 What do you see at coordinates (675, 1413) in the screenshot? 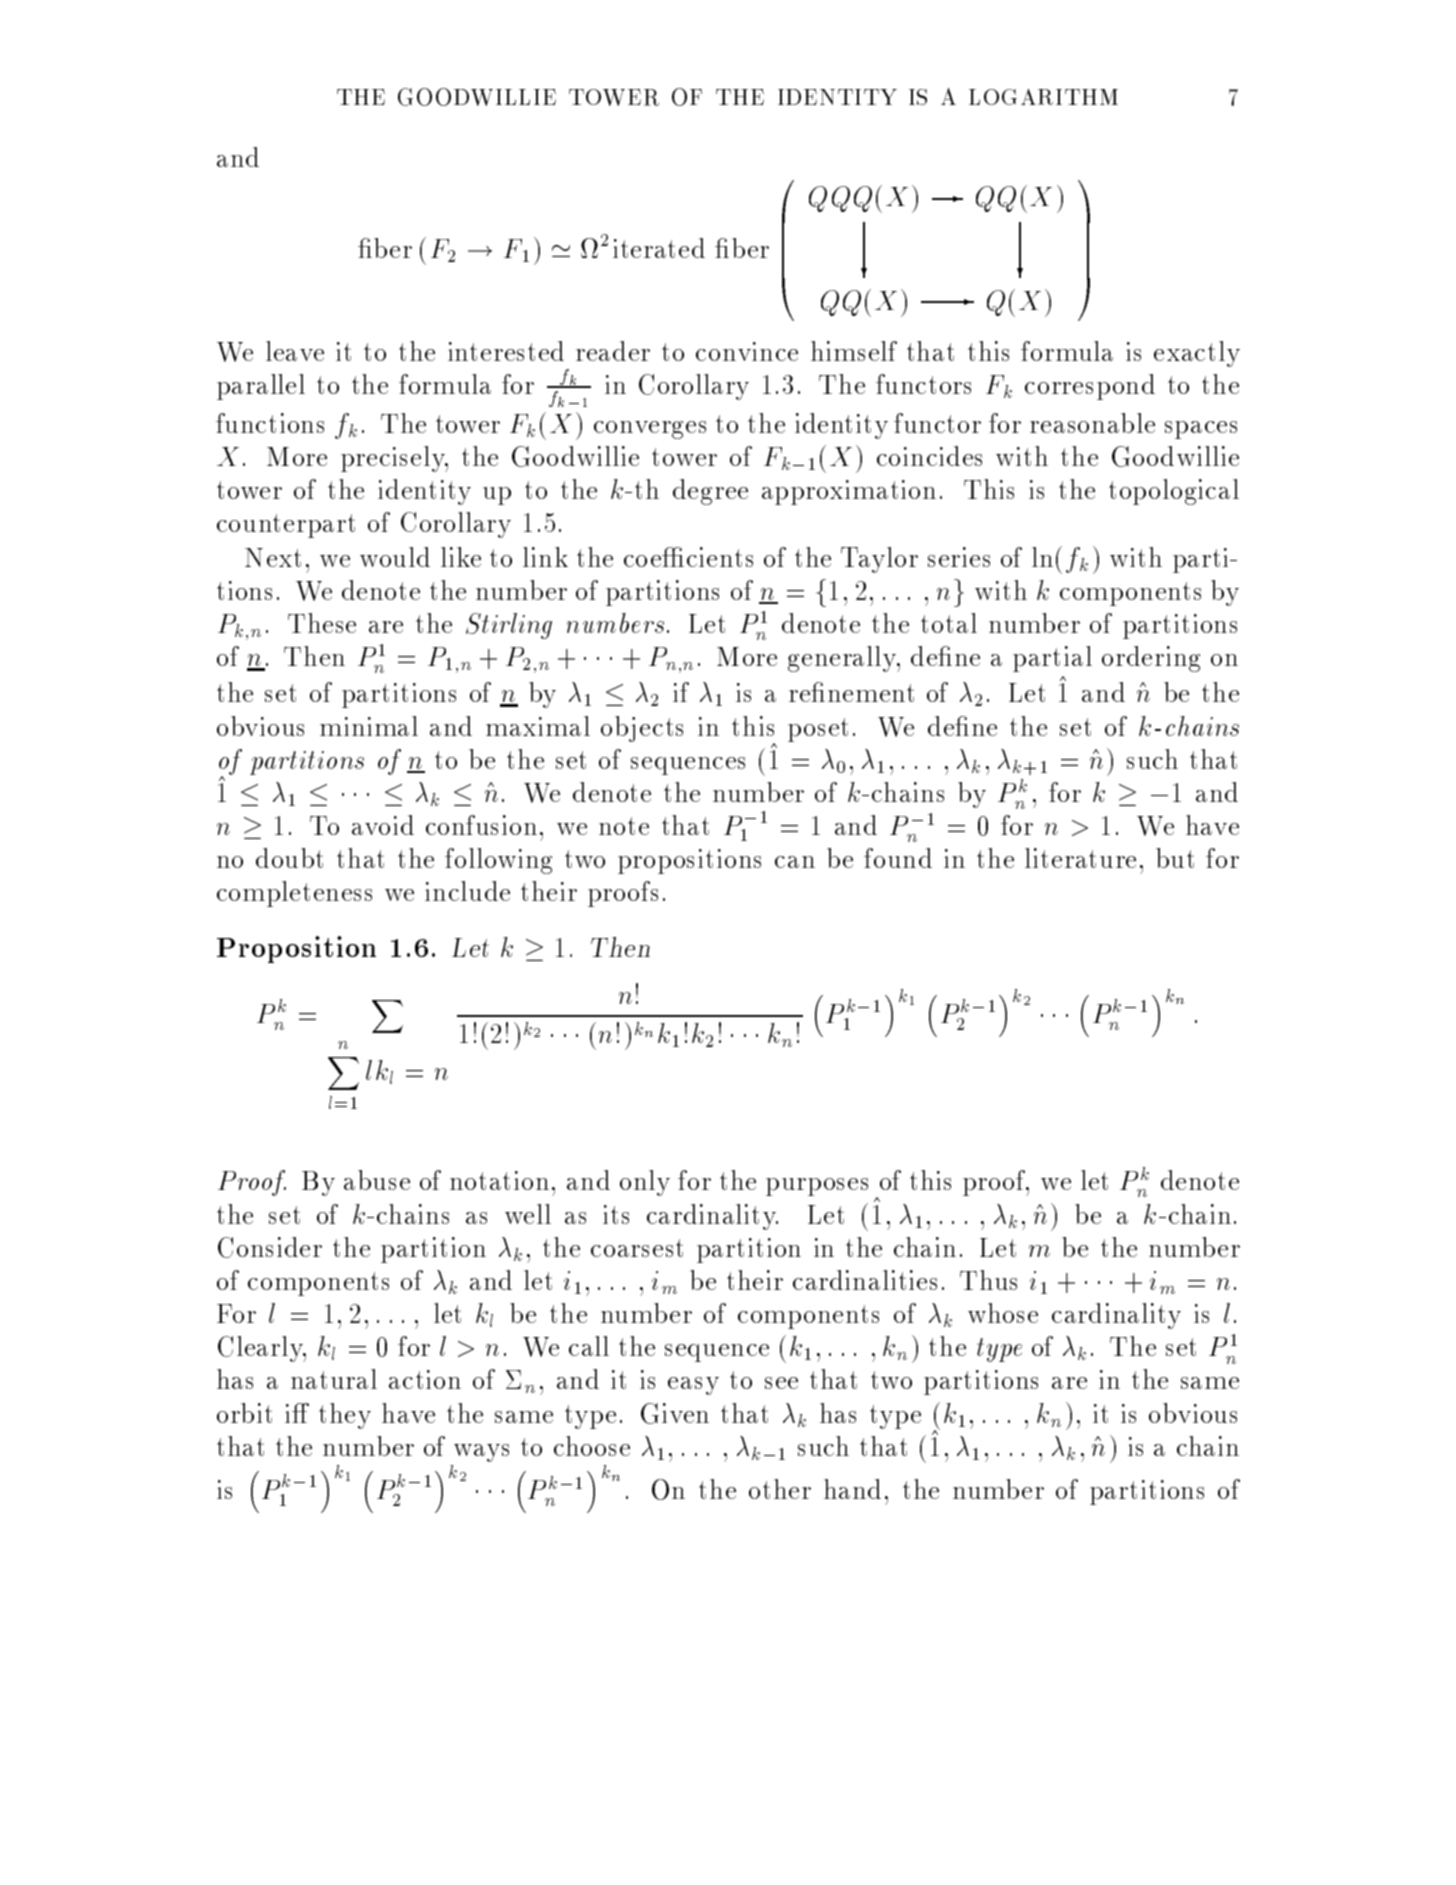
I see `Given` at bounding box center [675, 1413].
